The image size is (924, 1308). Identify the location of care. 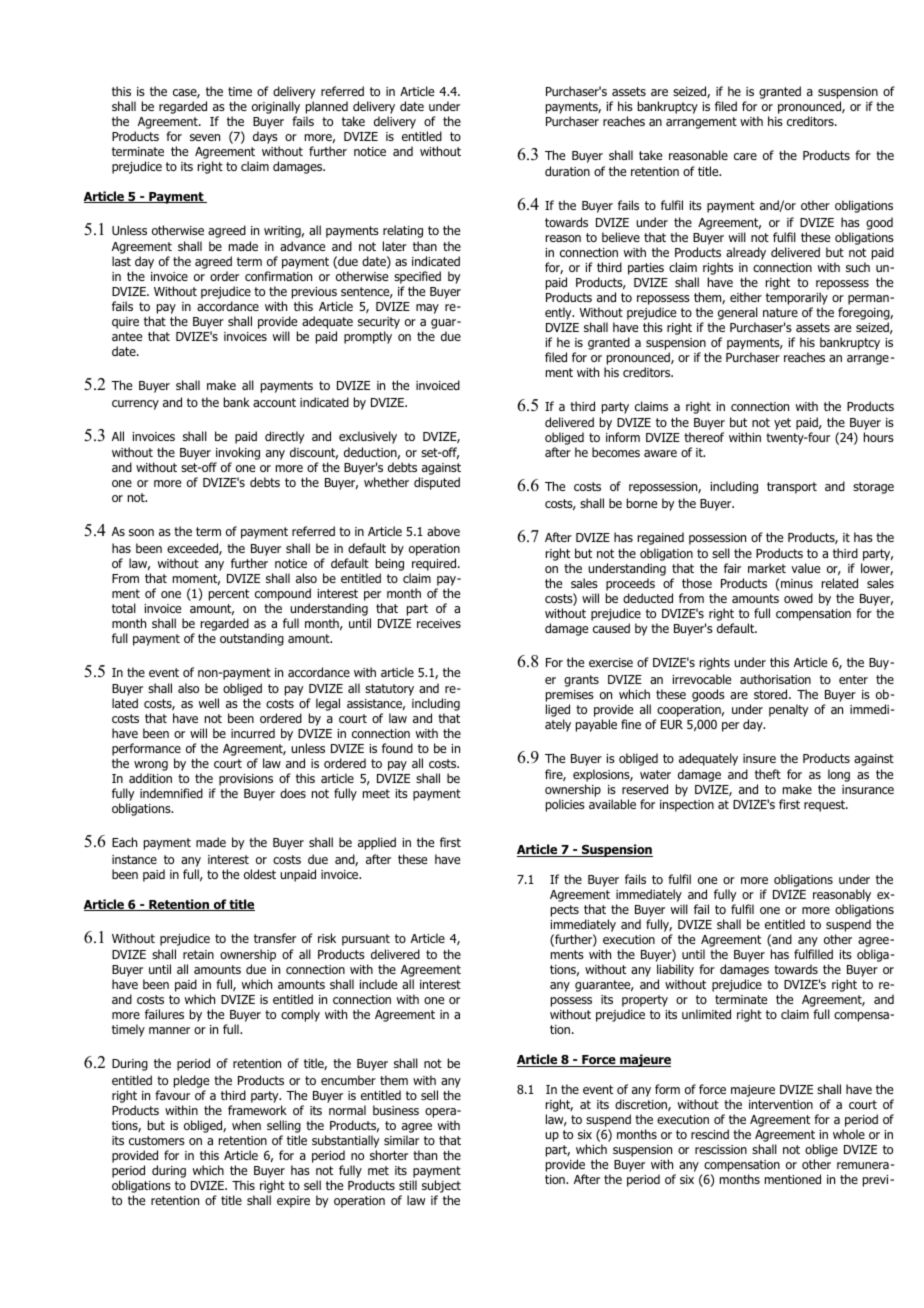
(745, 156).
